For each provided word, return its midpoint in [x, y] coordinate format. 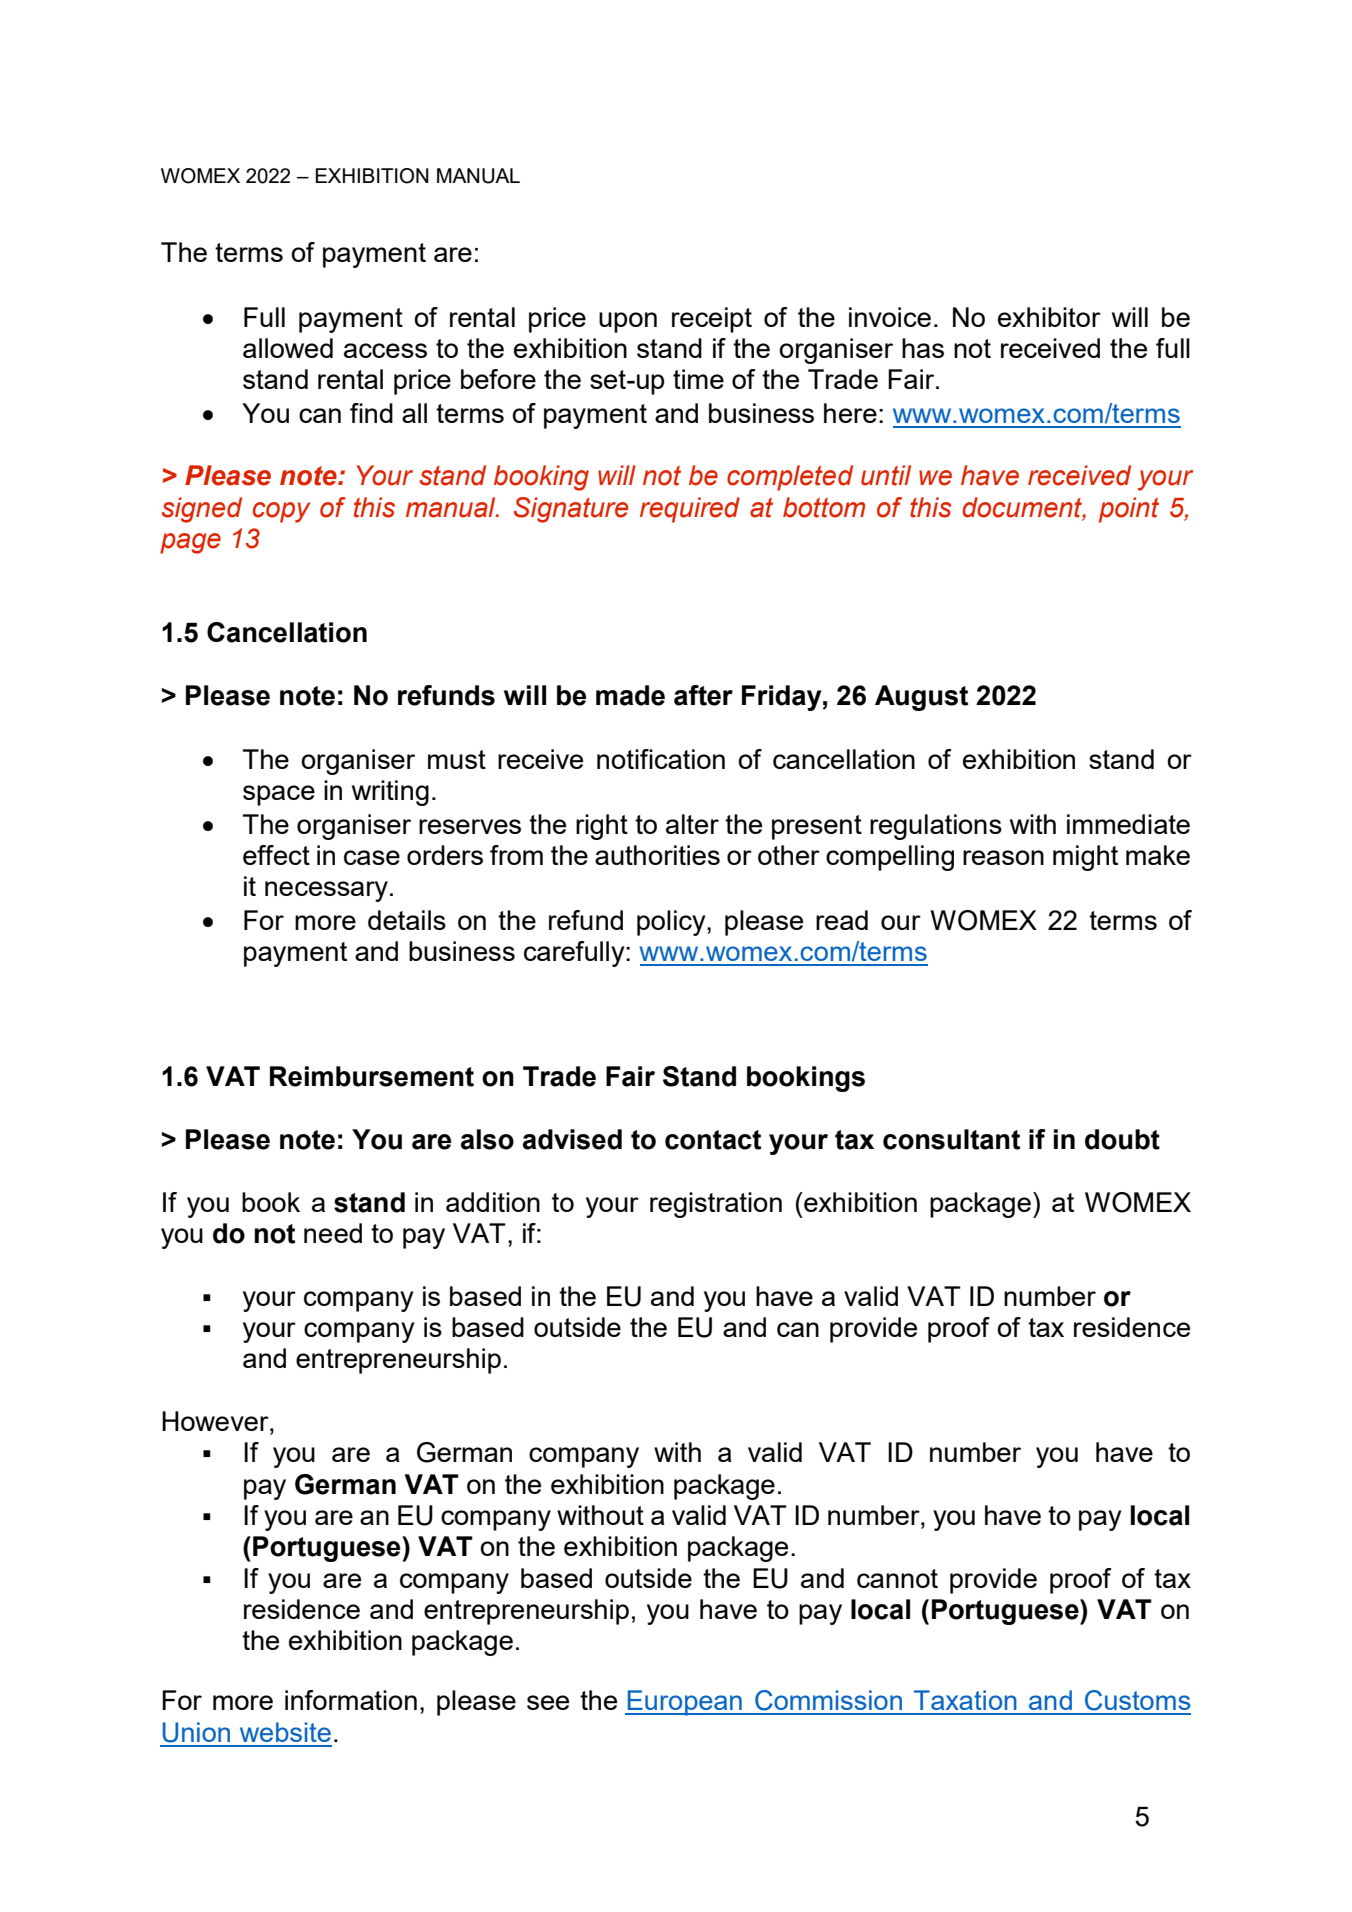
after [703, 695]
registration [716, 1205]
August [921, 698]
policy [672, 923]
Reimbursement [372, 1076]
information [351, 1700]
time [698, 379]
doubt [1122, 1139]
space [279, 795]
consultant [951, 1139]
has [923, 348]
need [333, 1233]
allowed [288, 348]
